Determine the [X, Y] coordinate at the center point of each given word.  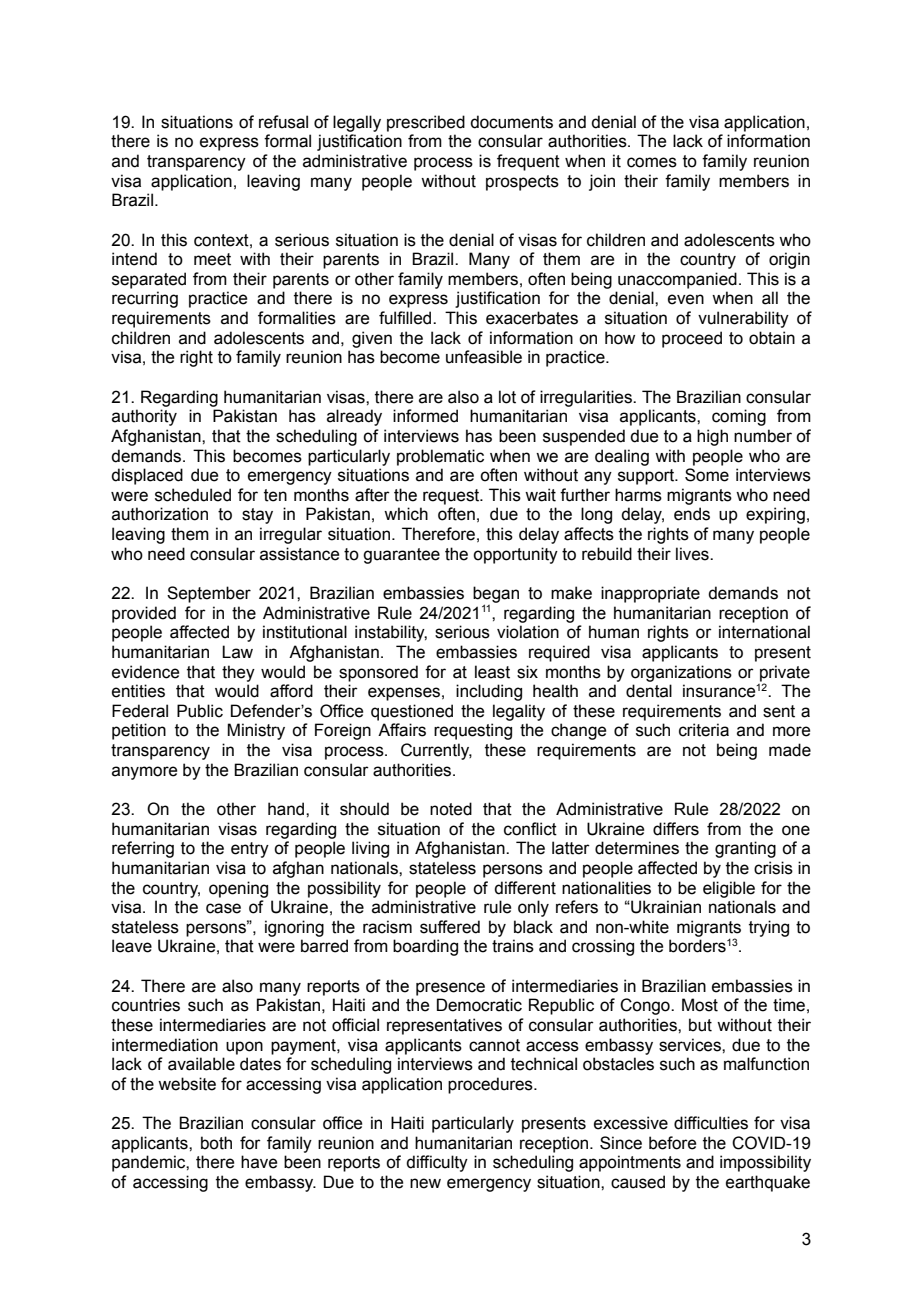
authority [144, 417]
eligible [729, 889]
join [602, 182]
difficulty [437, 1163]
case [223, 908]
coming [739, 417]
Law [237, 652]
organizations [681, 673]
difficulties [711, 1123]
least [492, 672]
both [216, 1143]
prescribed [426, 123]
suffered [450, 927]
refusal [283, 122]
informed [425, 416]
